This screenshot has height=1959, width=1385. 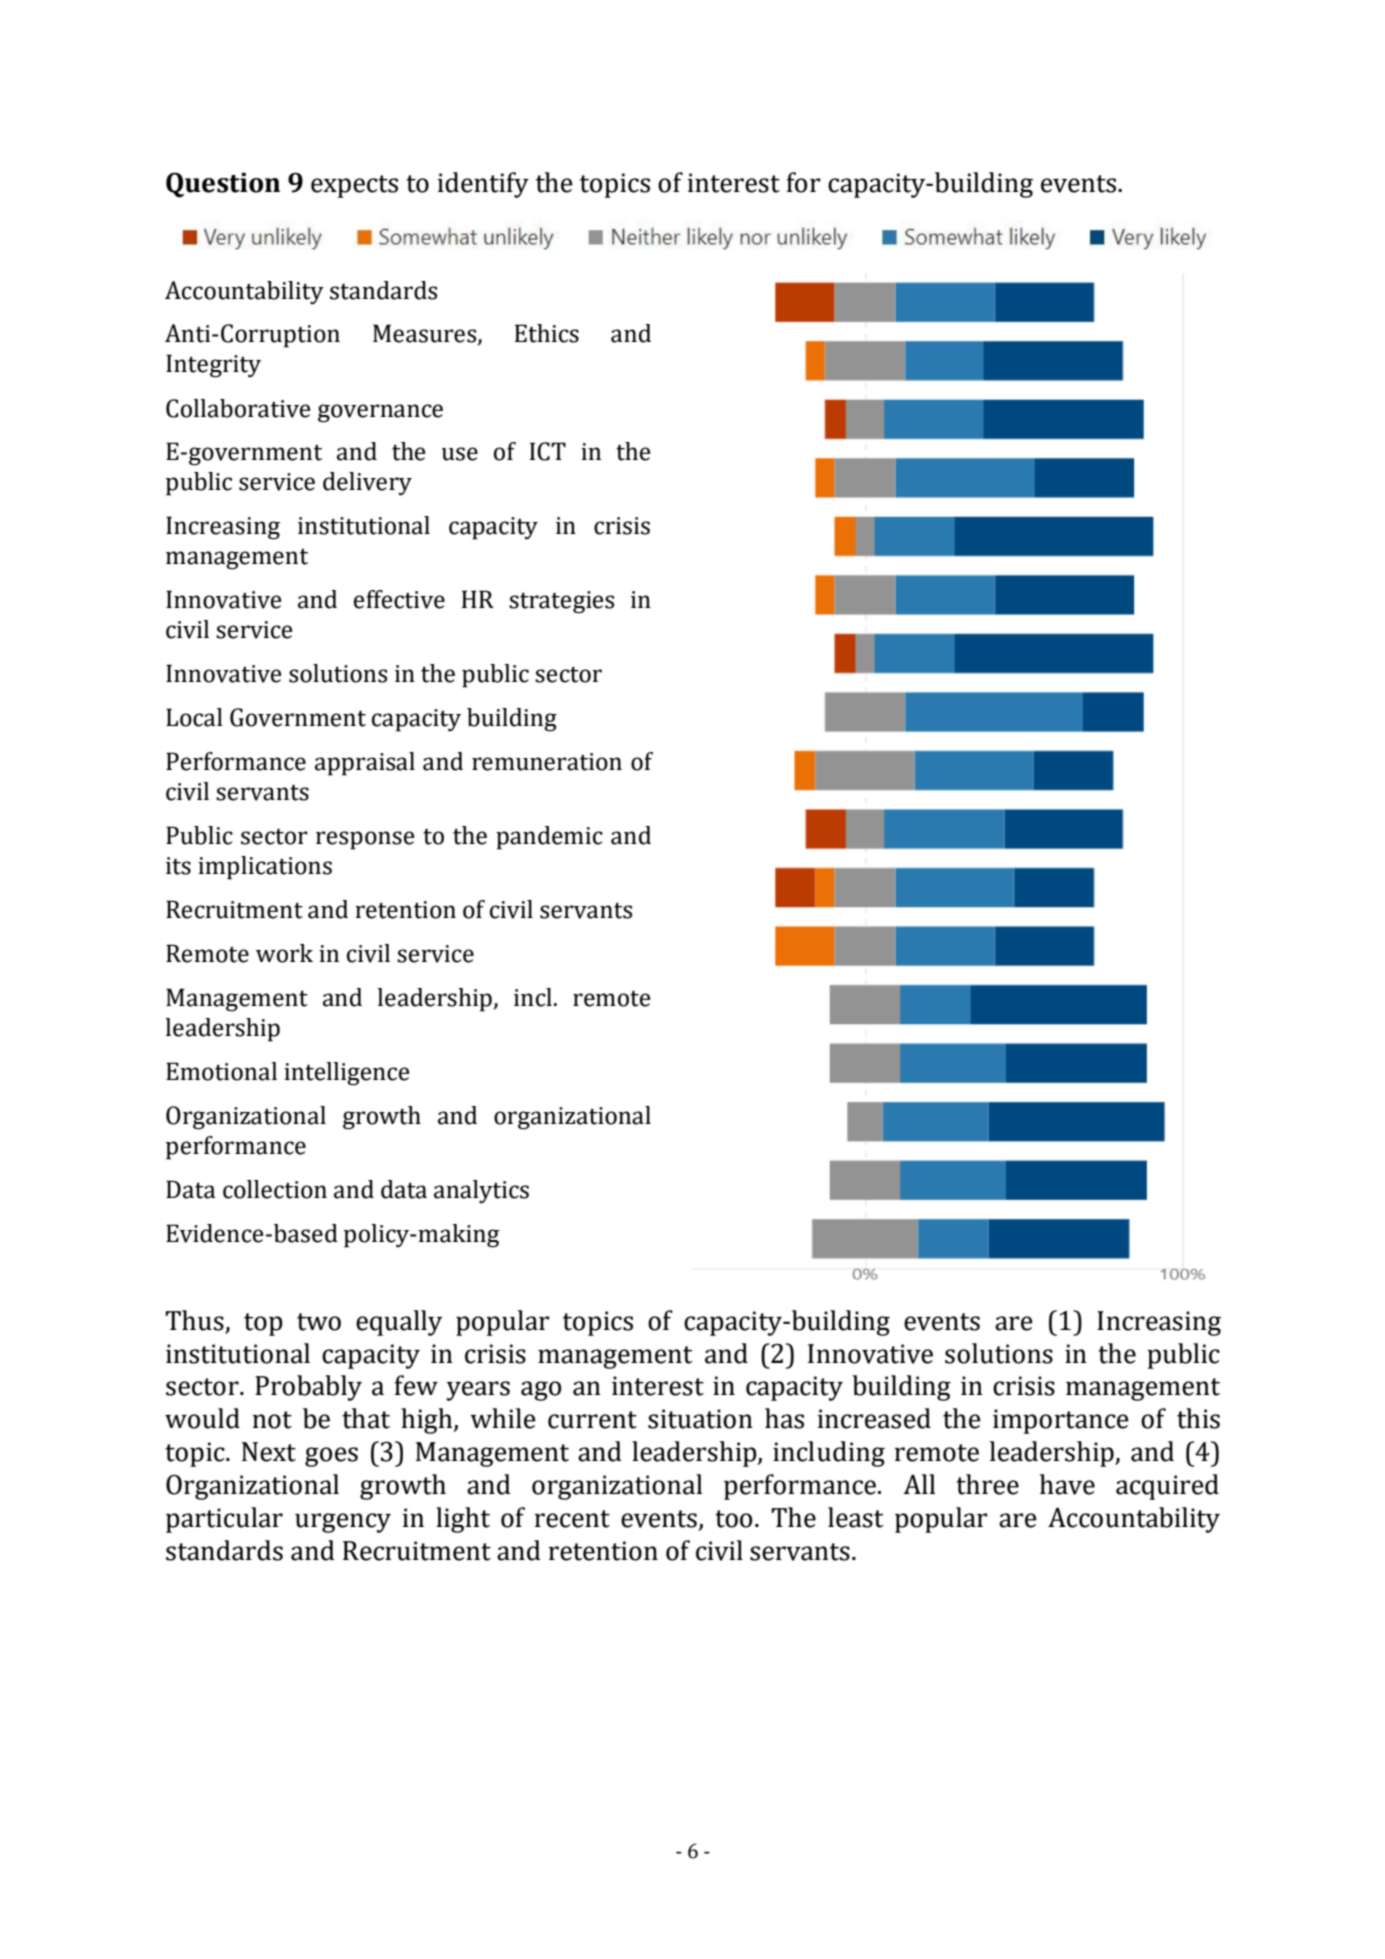 What do you see at coordinates (275, 1189) in the screenshot?
I see `collection` at bounding box center [275, 1189].
